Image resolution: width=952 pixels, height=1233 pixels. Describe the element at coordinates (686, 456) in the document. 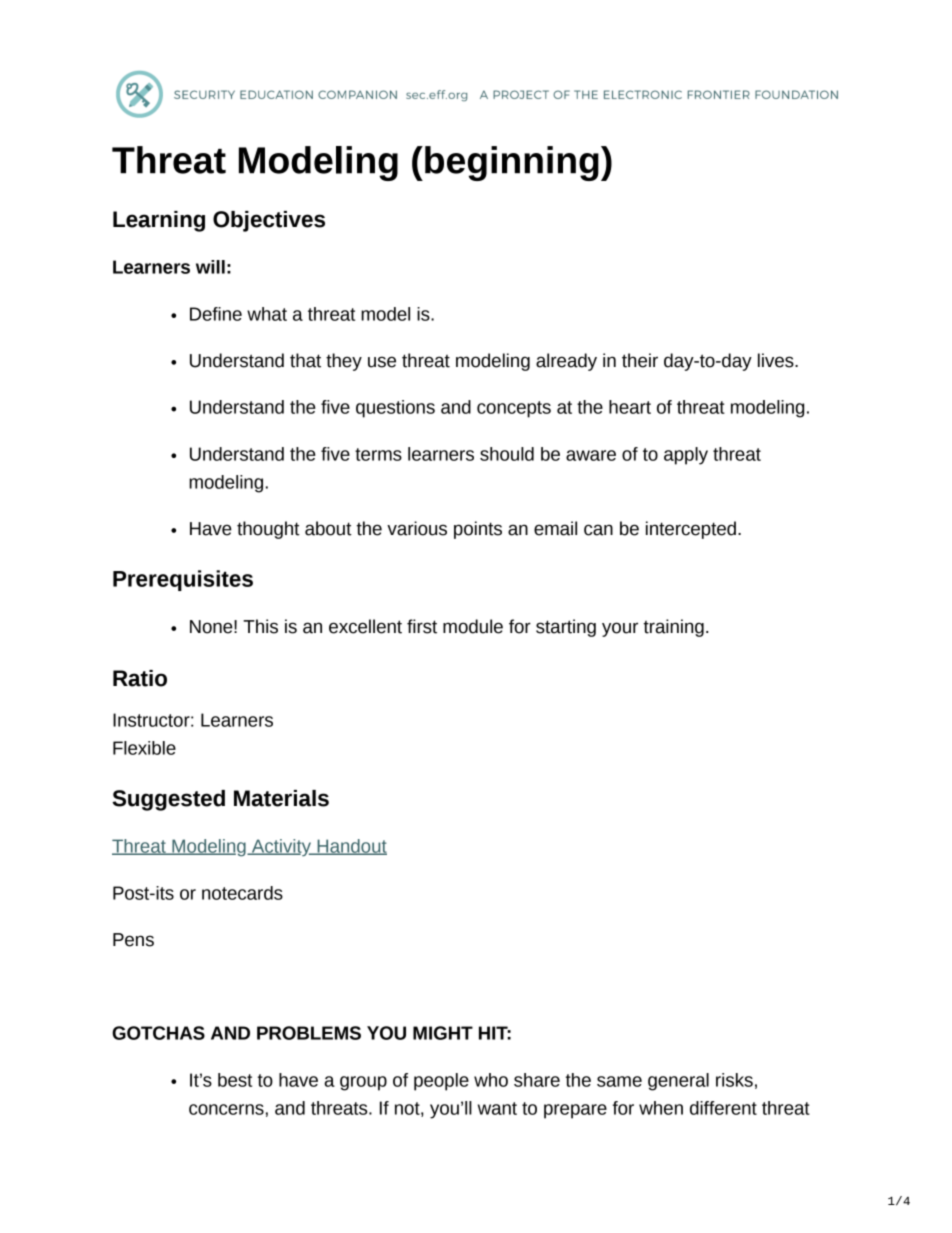

I see `apply` at that location.
